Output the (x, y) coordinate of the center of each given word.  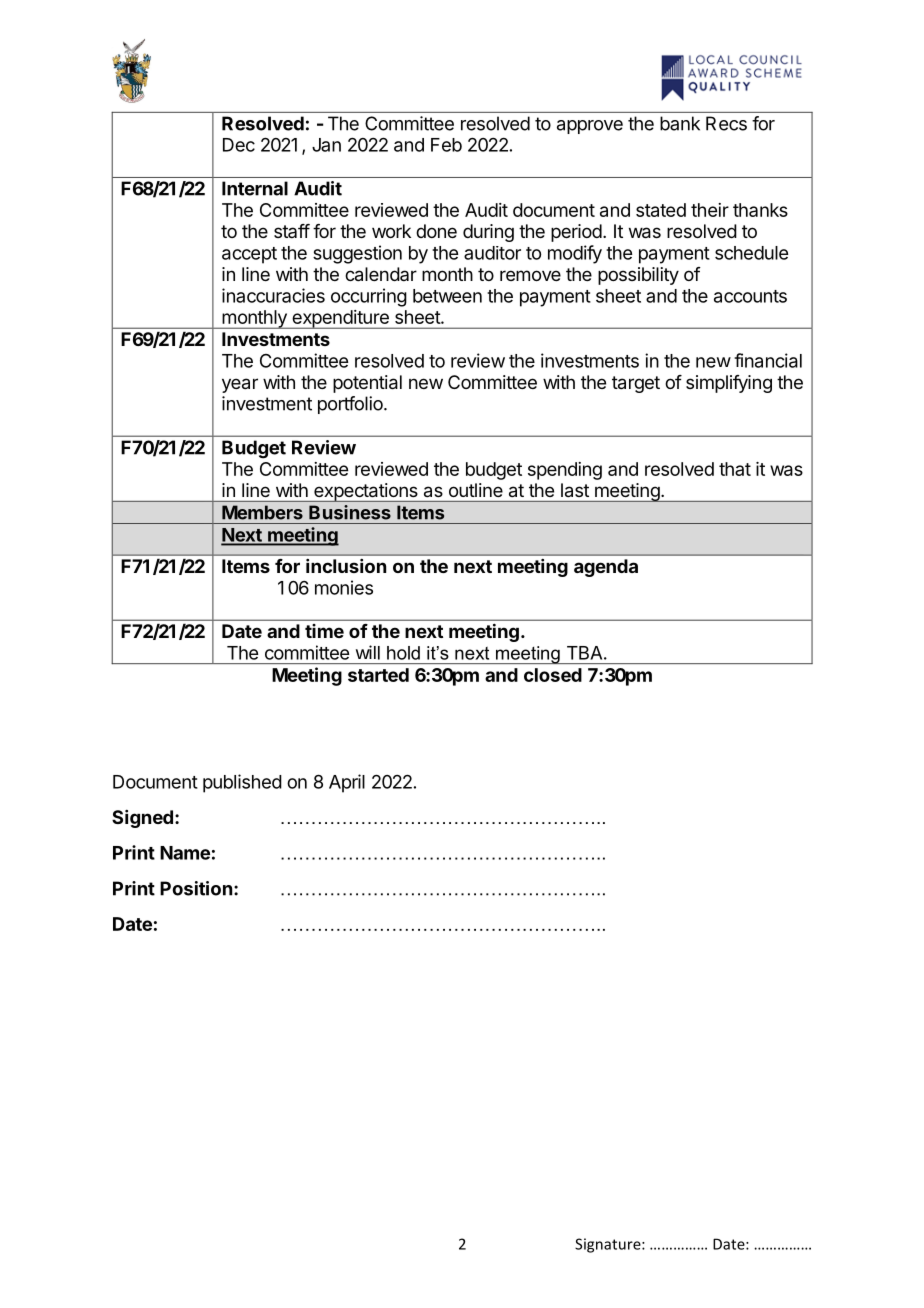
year (240, 385)
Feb (446, 145)
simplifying (729, 384)
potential (367, 384)
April (347, 783)
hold (403, 653)
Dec (239, 145)
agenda (606, 568)
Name (185, 853)
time (324, 631)
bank (680, 123)
